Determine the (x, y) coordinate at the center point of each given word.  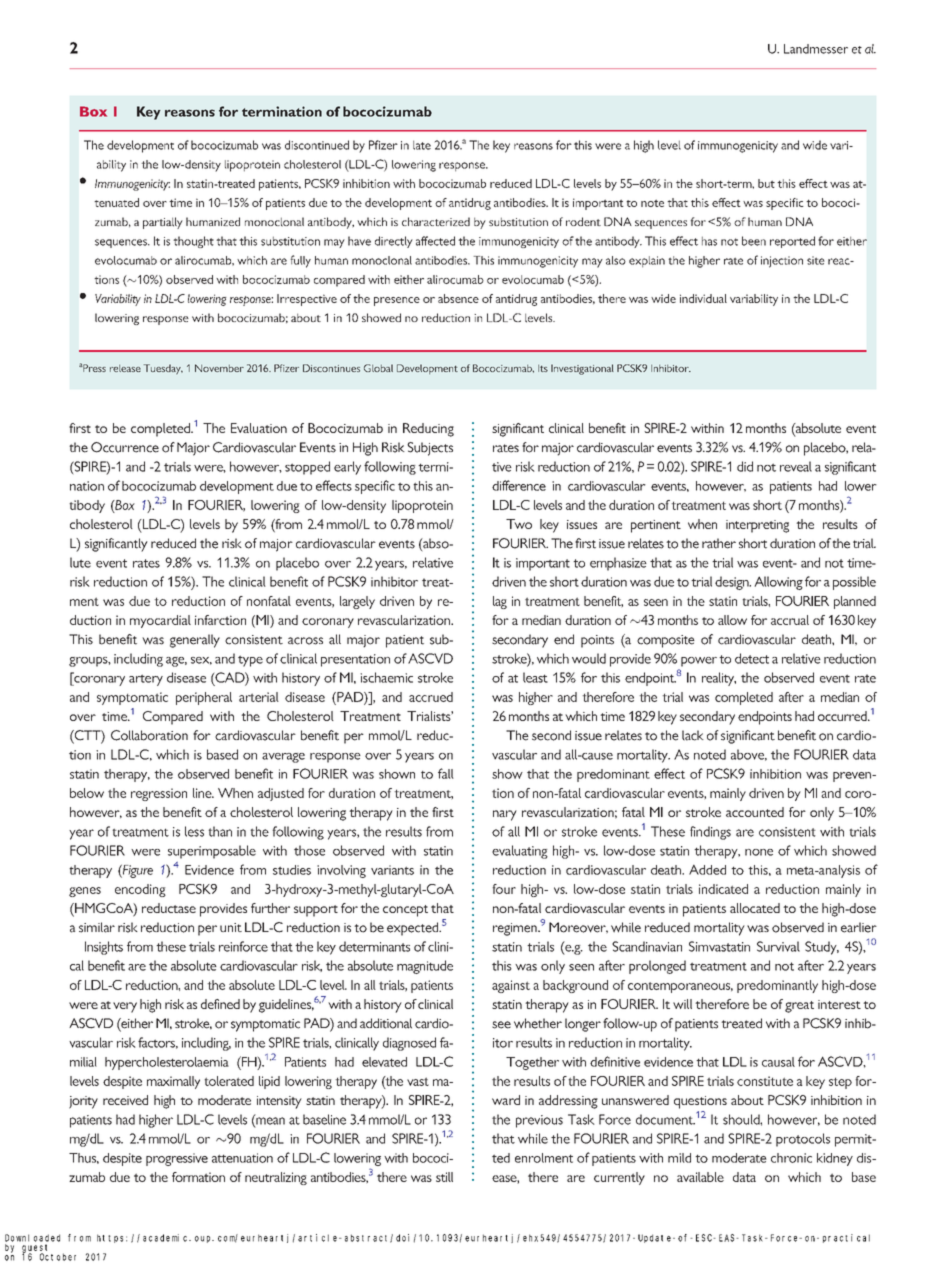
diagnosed (409, 1044)
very (125, 1007)
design (733, 583)
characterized (436, 221)
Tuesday (163, 369)
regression (159, 794)
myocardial (160, 621)
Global (378, 368)
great (799, 1007)
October (58, 1257)
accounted (755, 812)
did (745, 466)
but (766, 183)
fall (446, 773)
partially (163, 223)
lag (500, 602)
